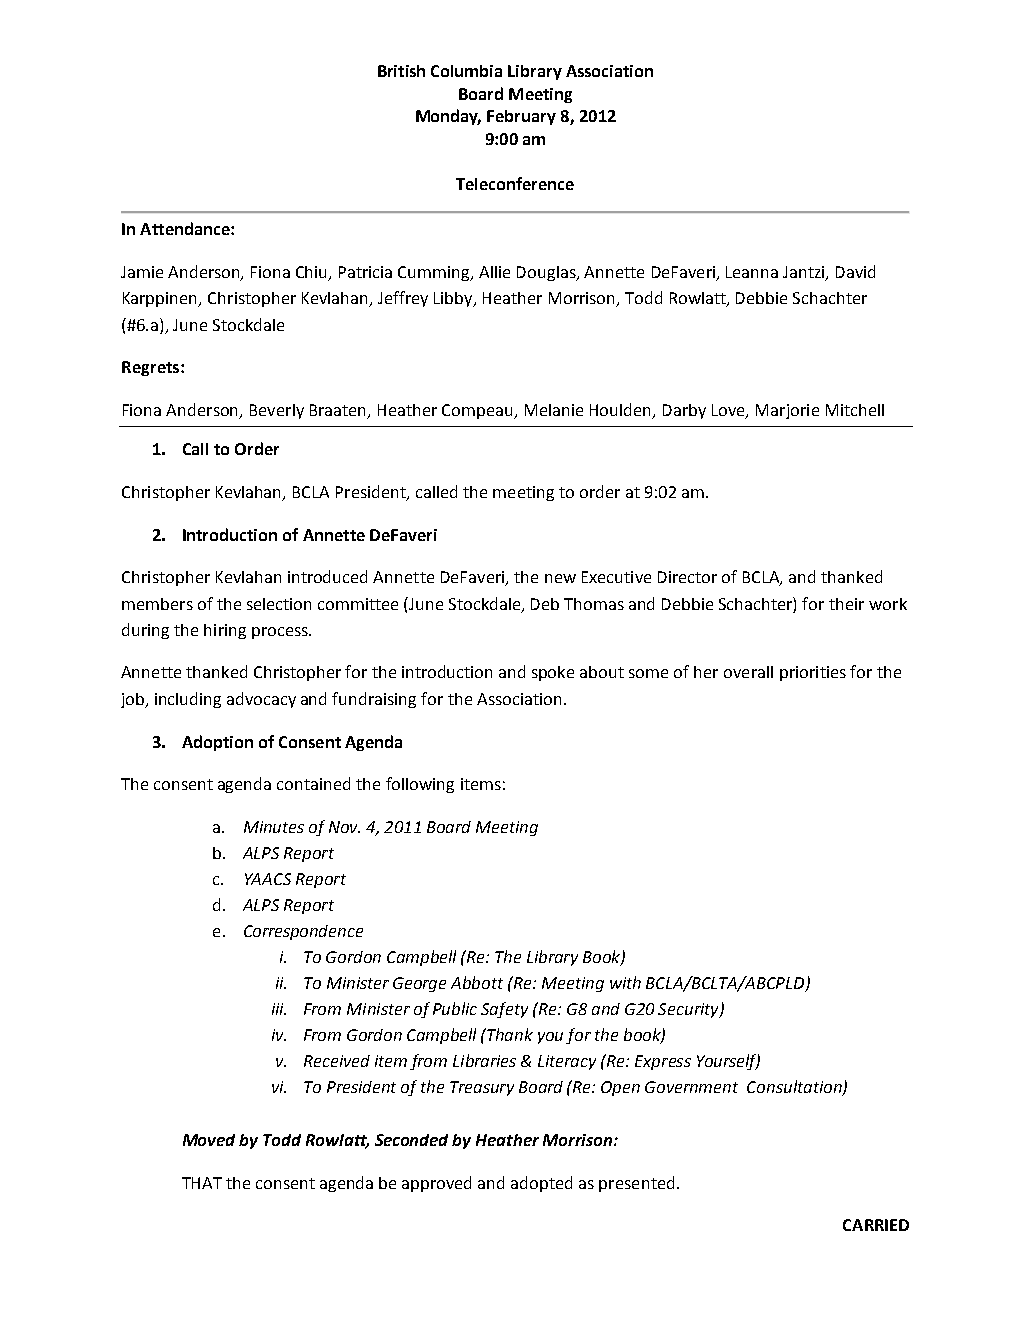 The width and height of the document is (1031, 1335). What do you see at coordinates (876, 1225) in the document?
I see `CARRIED` at bounding box center [876, 1225].
